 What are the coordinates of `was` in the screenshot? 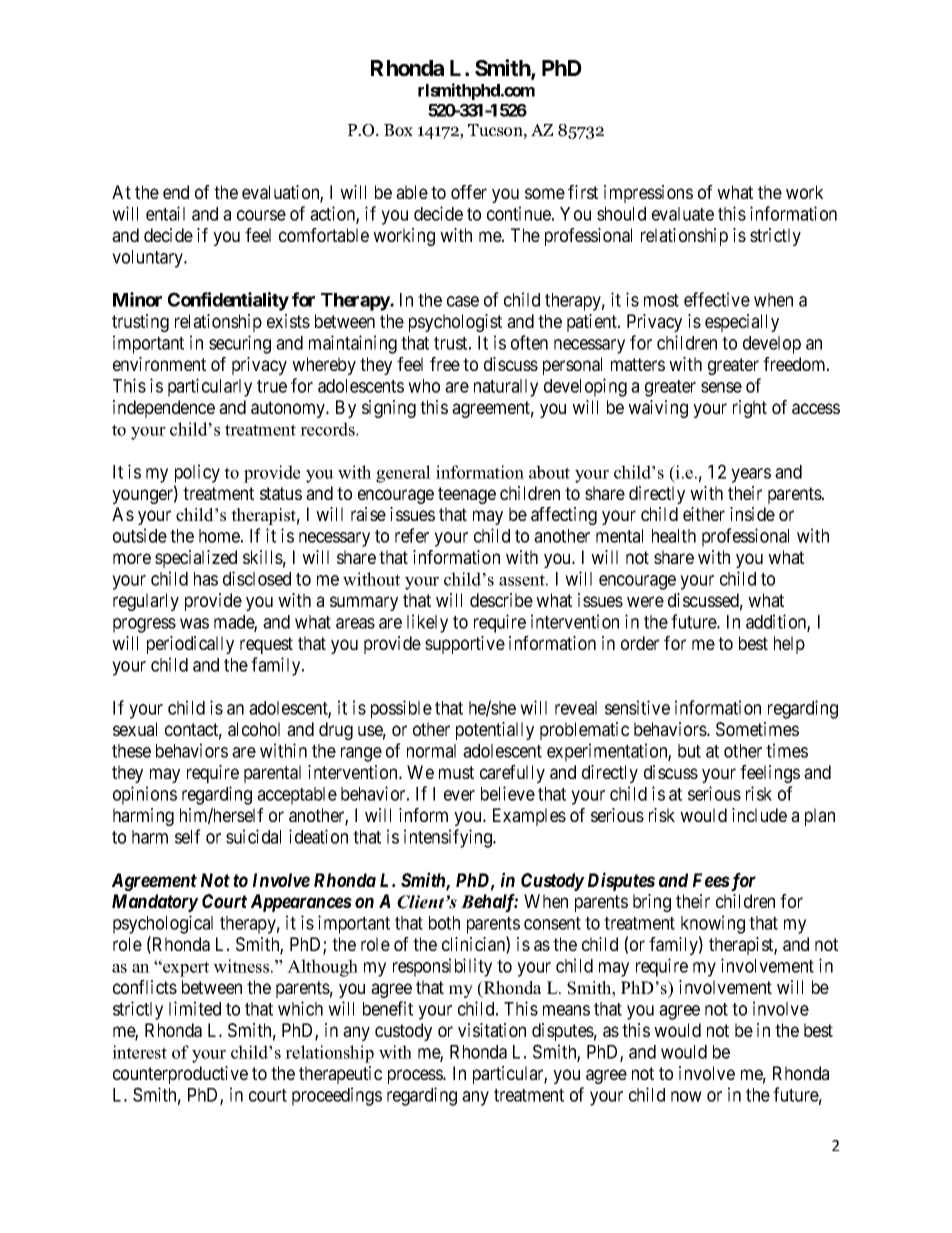 It's located at (194, 623).
